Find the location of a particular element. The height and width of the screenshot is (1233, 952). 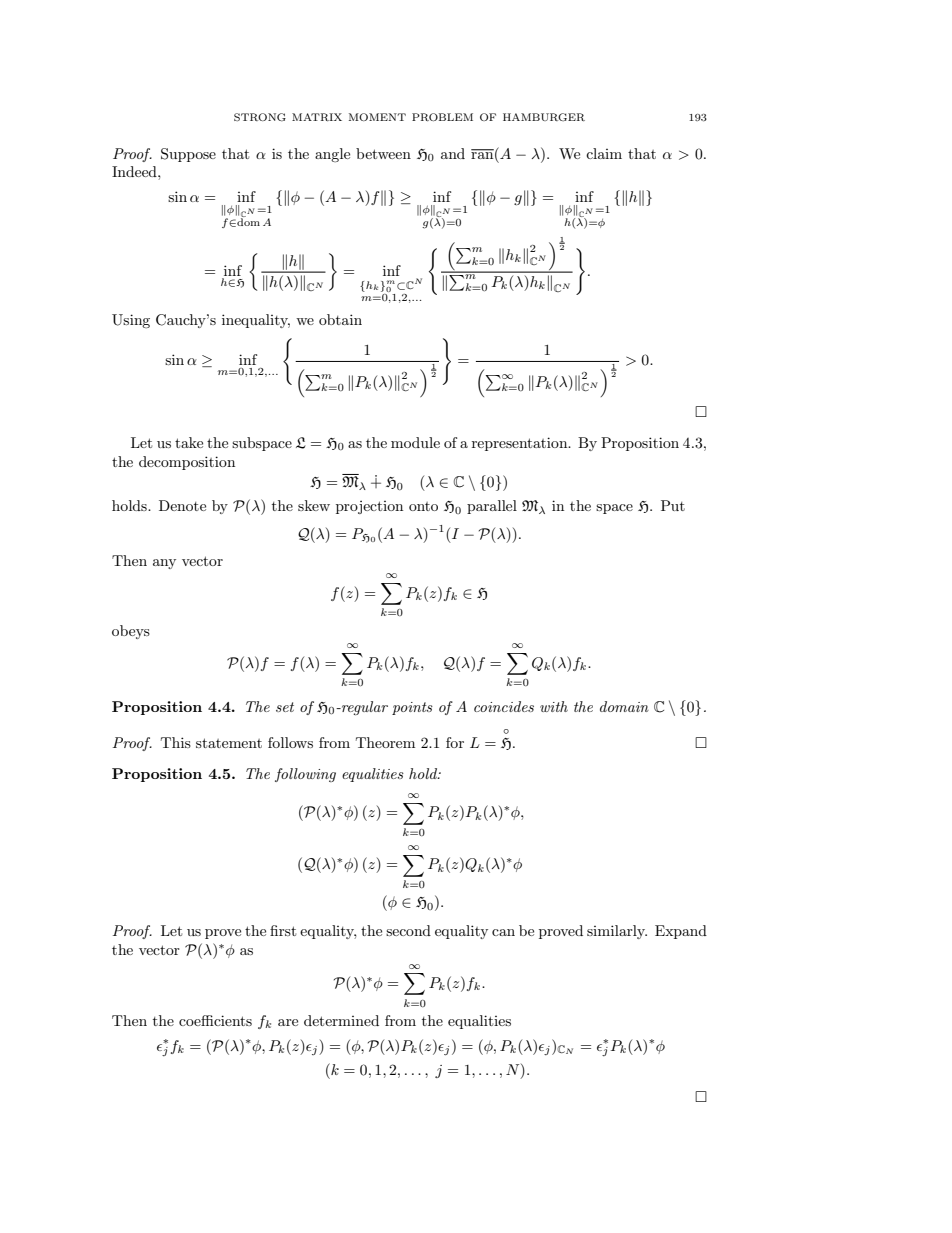

Theorem is located at coordinates (385, 742).
